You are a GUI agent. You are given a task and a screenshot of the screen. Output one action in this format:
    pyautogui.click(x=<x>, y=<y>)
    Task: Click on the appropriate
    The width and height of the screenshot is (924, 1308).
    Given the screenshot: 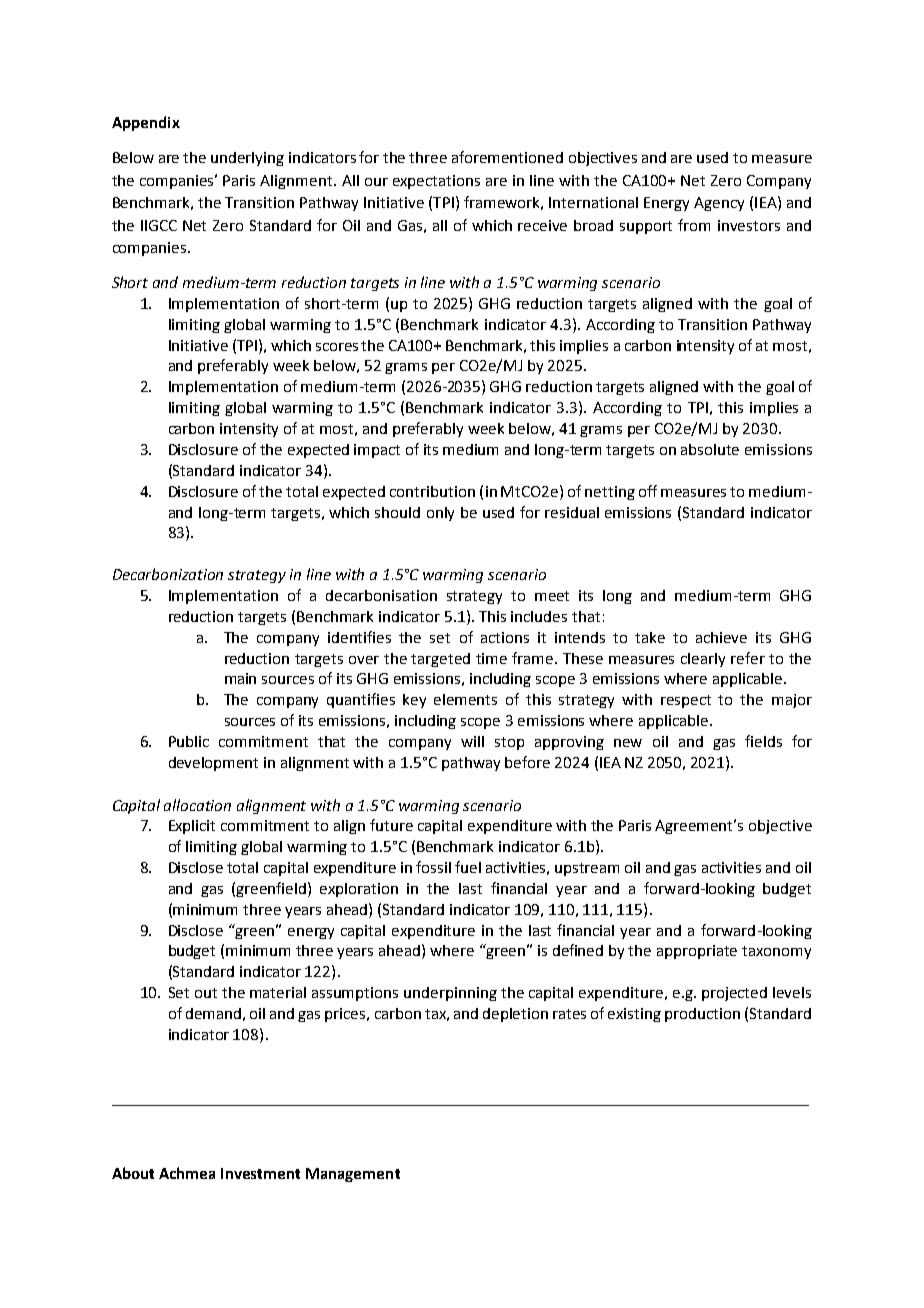 What is the action you would take?
    pyautogui.click(x=697, y=952)
